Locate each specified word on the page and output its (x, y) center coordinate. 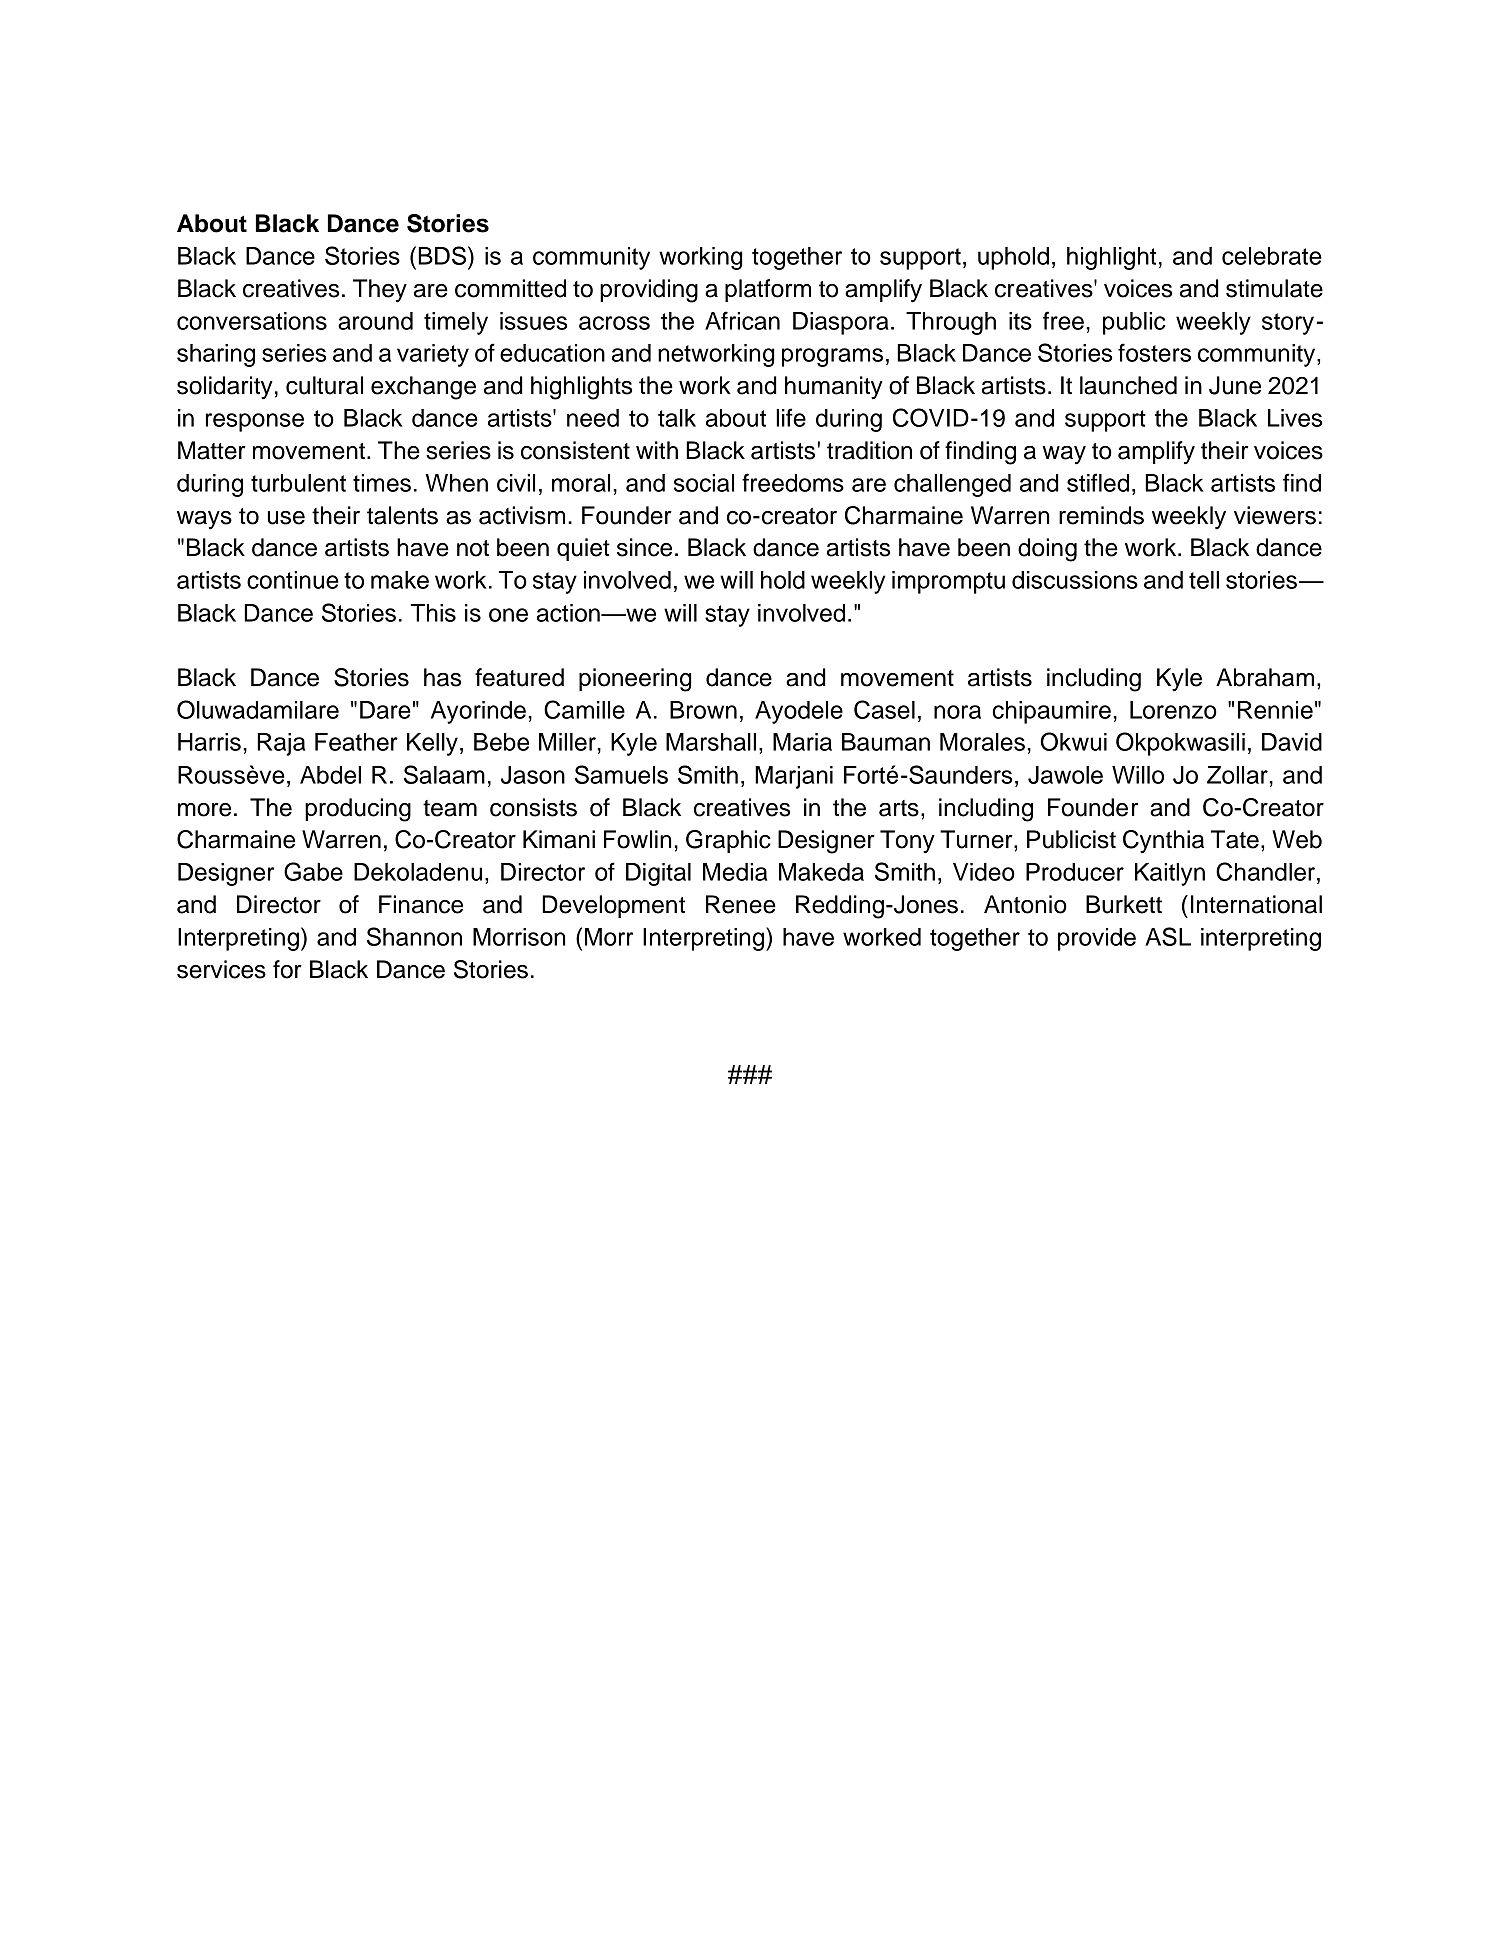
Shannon (414, 936)
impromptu (948, 582)
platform (768, 290)
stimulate (1274, 288)
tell (1204, 580)
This (433, 613)
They (380, 291)
